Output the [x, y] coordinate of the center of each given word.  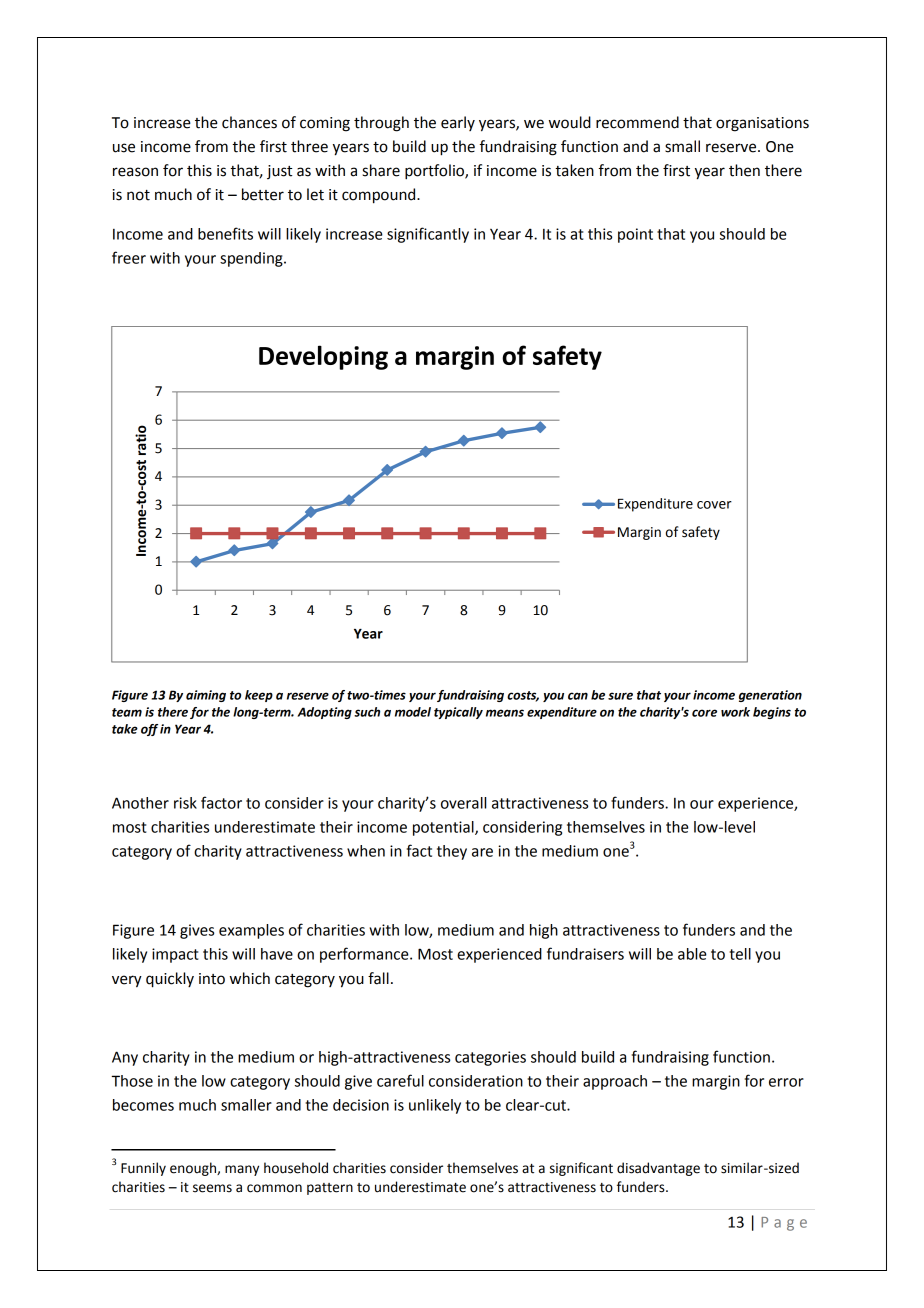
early [458, 123]
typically [458, 713]
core [704, 713]
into [212, 979]
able [692, 954]
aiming [206, 696]
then [744, 170]
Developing [323, 357]
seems [212, 1188]
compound [380, 196]
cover [714, 505]
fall [378, 978]
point [635, 235]
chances [249, 122]
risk [185, 803]
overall [463, 803]
